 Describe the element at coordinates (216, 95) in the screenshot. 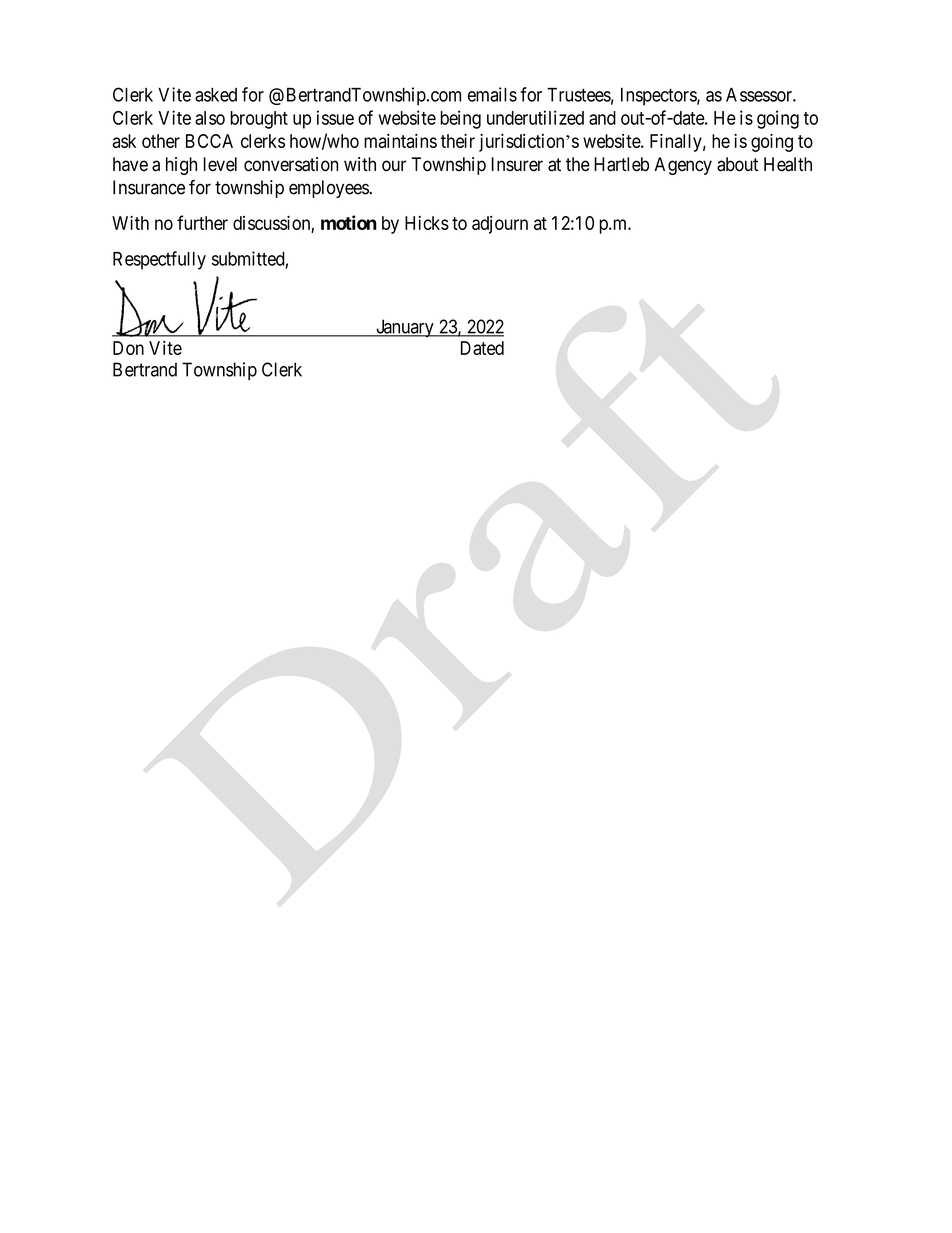

I see `asked` at that location.
